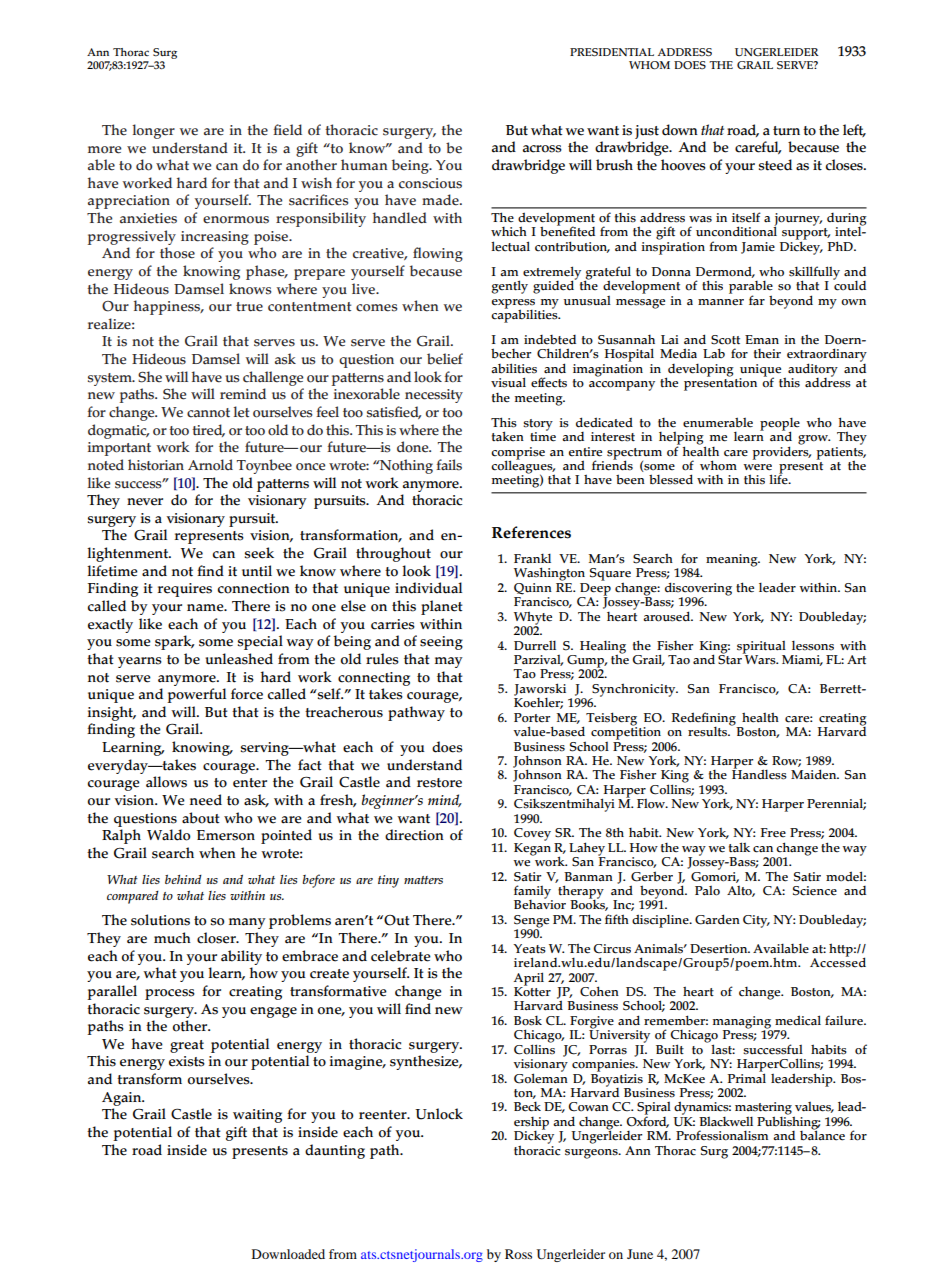  I want to click on spark, so click(174, 642).
